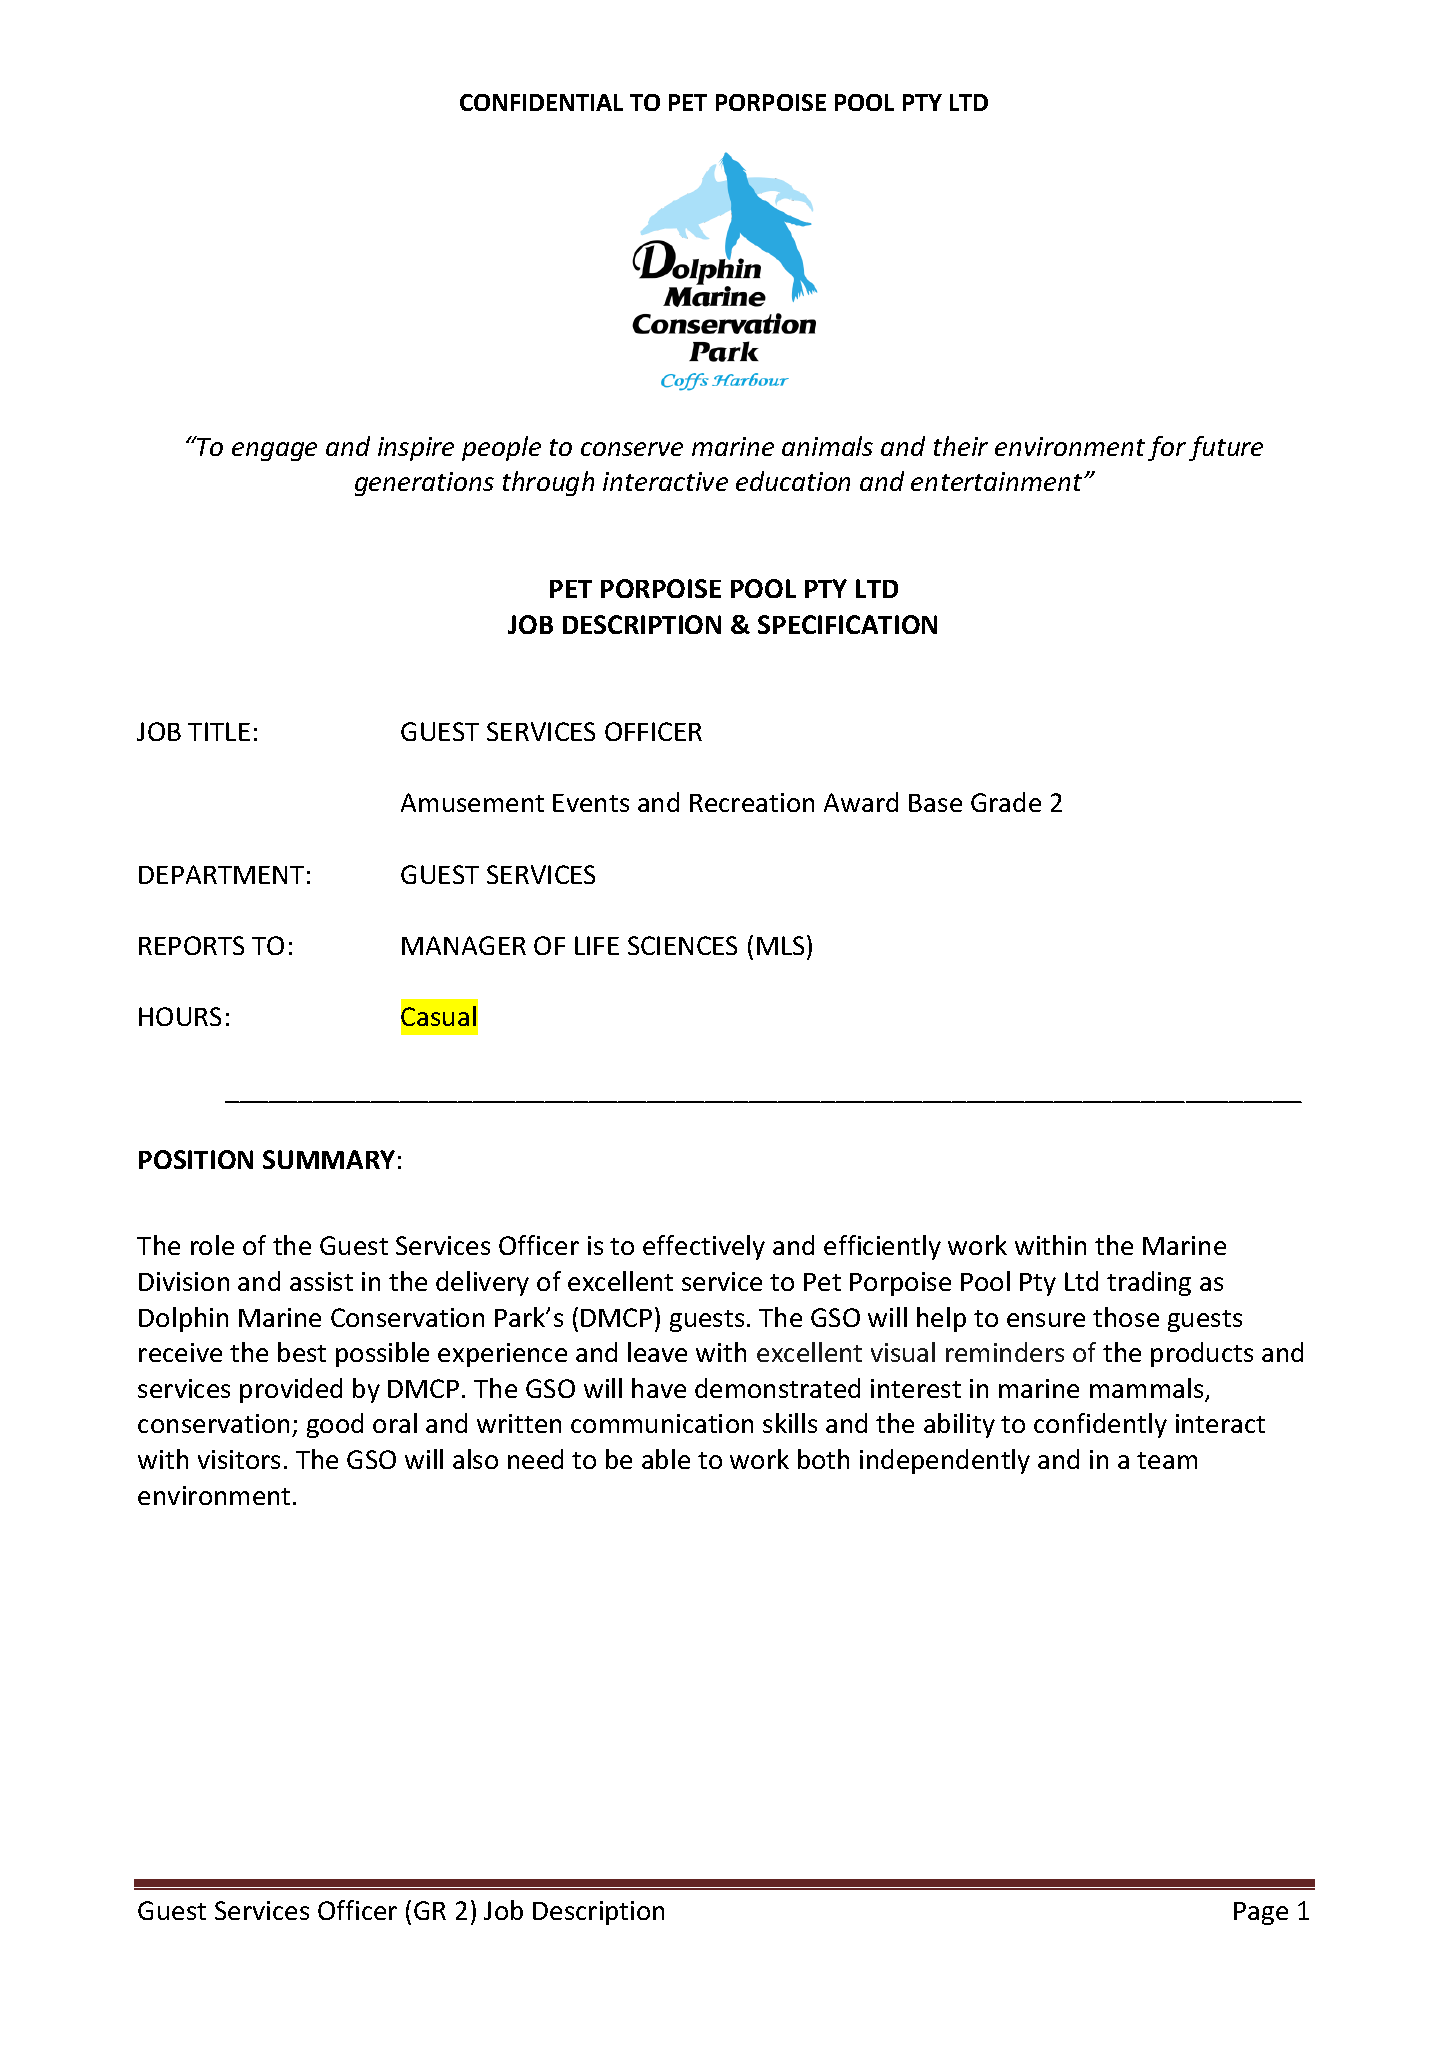 This screenshot has height=2050, width=1449. Describe the element at coordinates (541, 102) in the screenshot. I see `CONFIDENTIAL` at that location.
